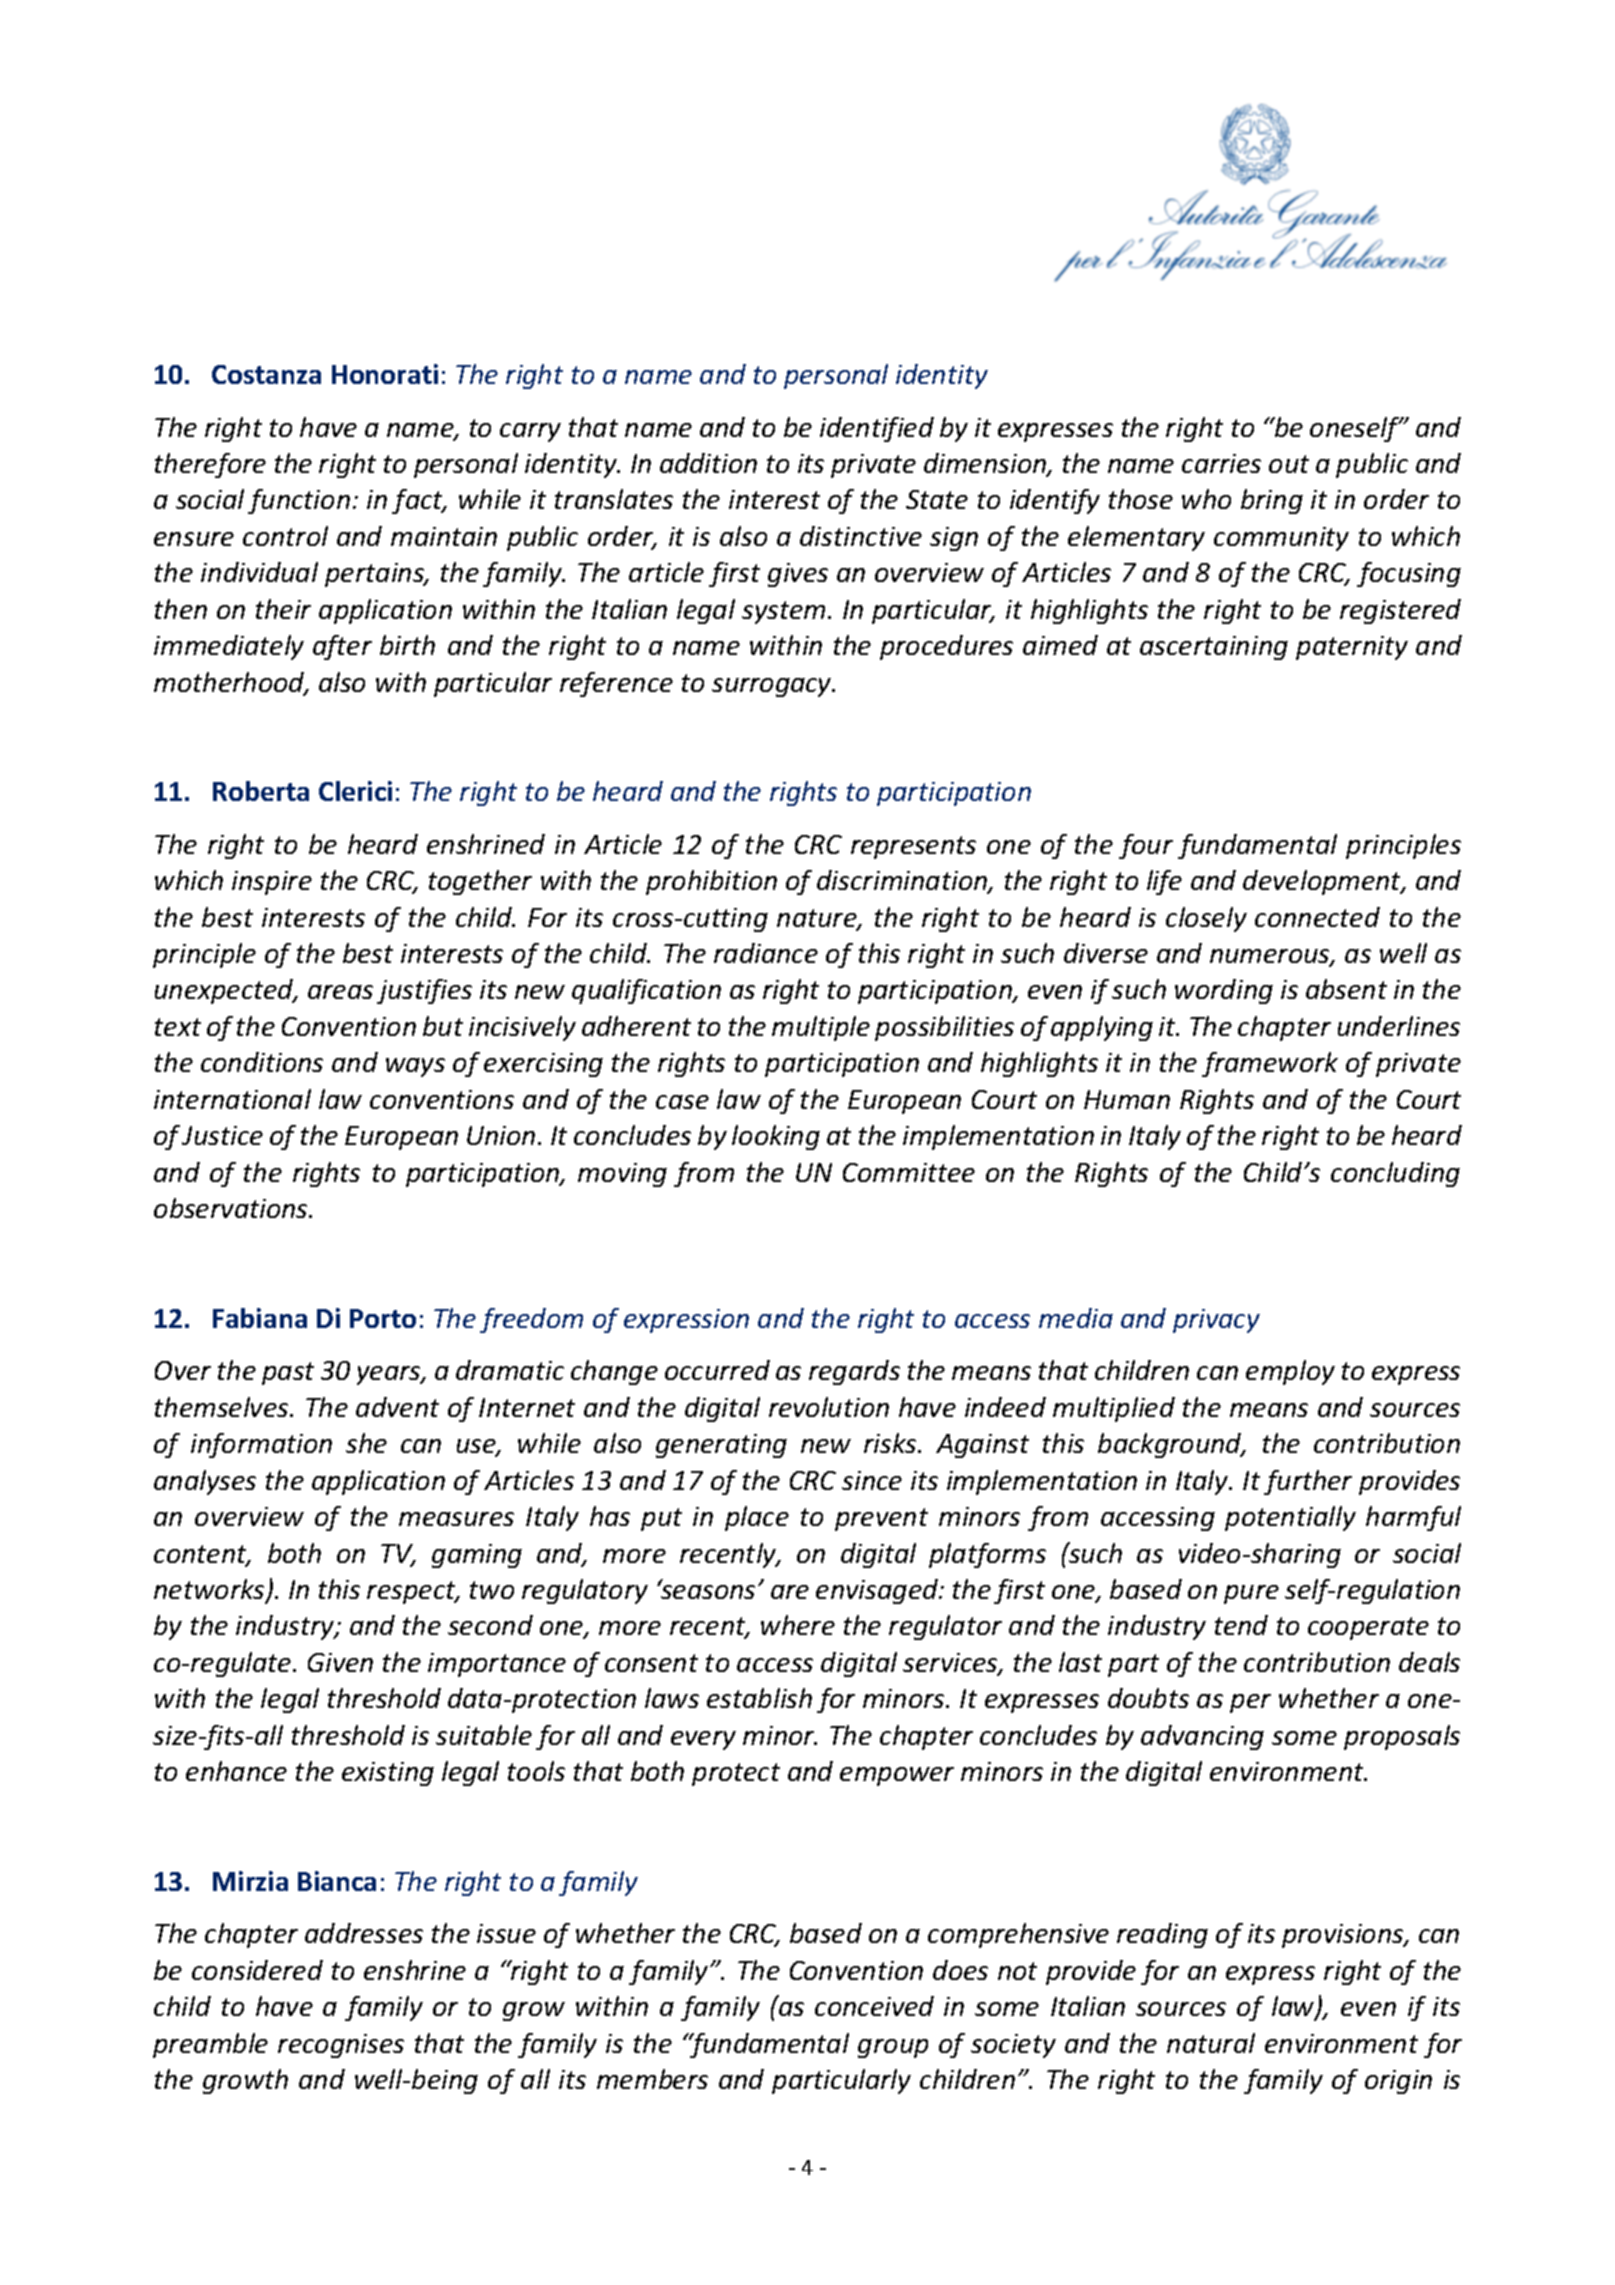 The image size is (1615, 2285). Describe the element at coordinates (341, 2046) in the image. I see `recognises` at that location.
